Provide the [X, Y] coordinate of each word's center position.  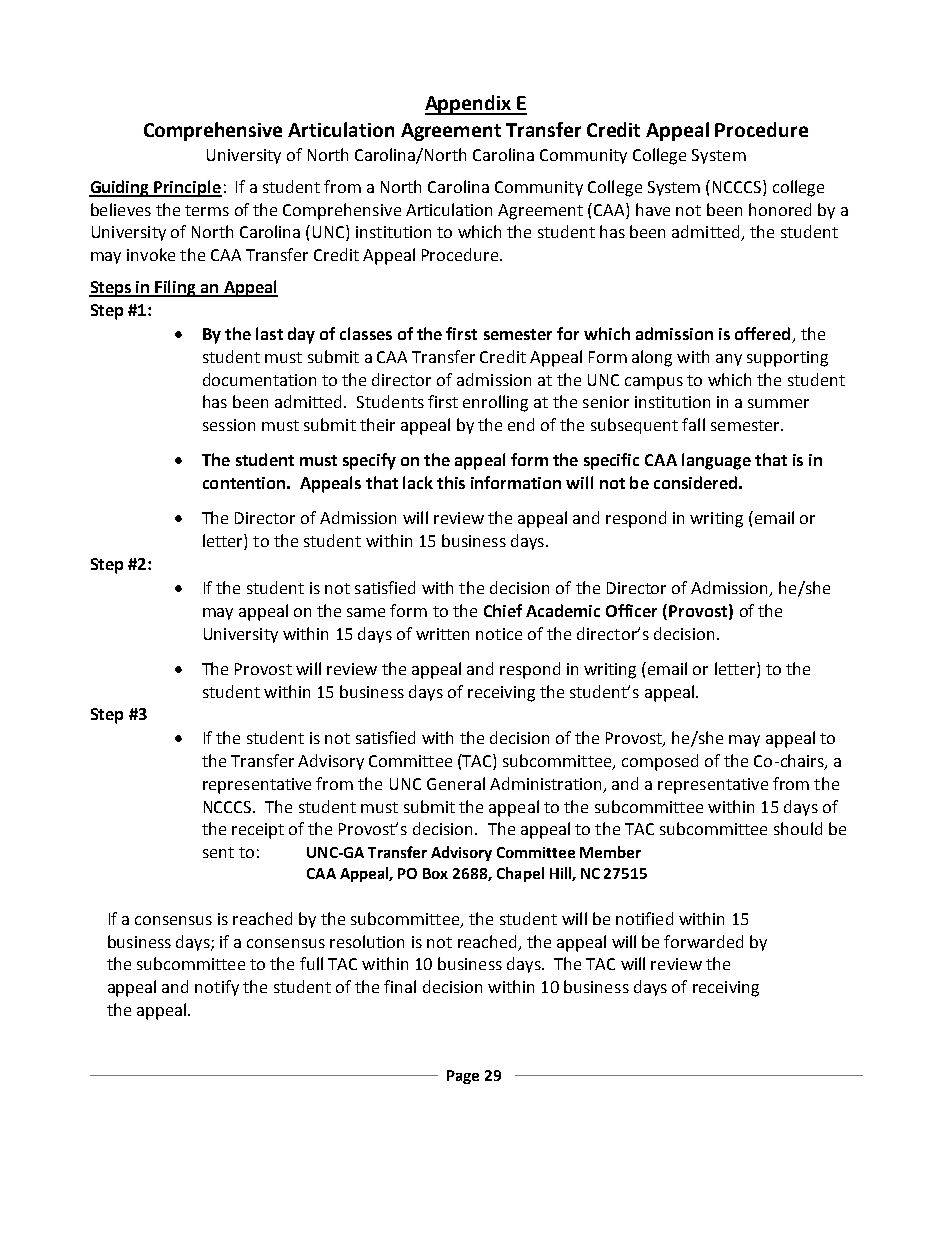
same [366, 612]
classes [366, 333]
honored [780, 209]
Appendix [469, 105]
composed [660, 762]
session [229, 425]
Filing [176, 288]
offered [764, 335]
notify [217, 988]
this [451, 482]
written [442, 634]
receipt [258, 831]
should [798, 828]
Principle [187, 188]
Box [435, 873]
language [716, 461]
